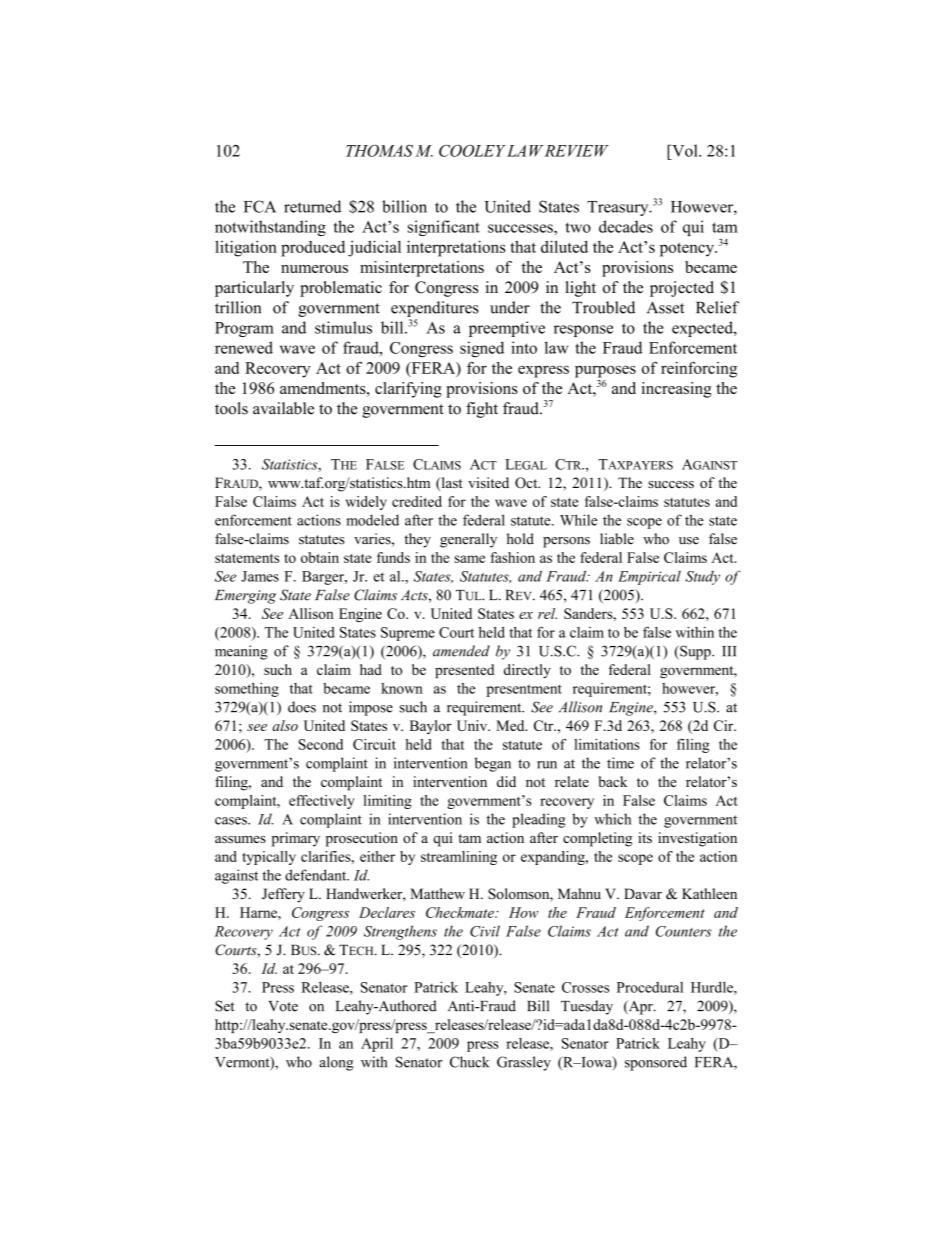  What do you see at coordinates (482, 410) in the screenshot?
I see `fight` at bounding box center [482, 410].
